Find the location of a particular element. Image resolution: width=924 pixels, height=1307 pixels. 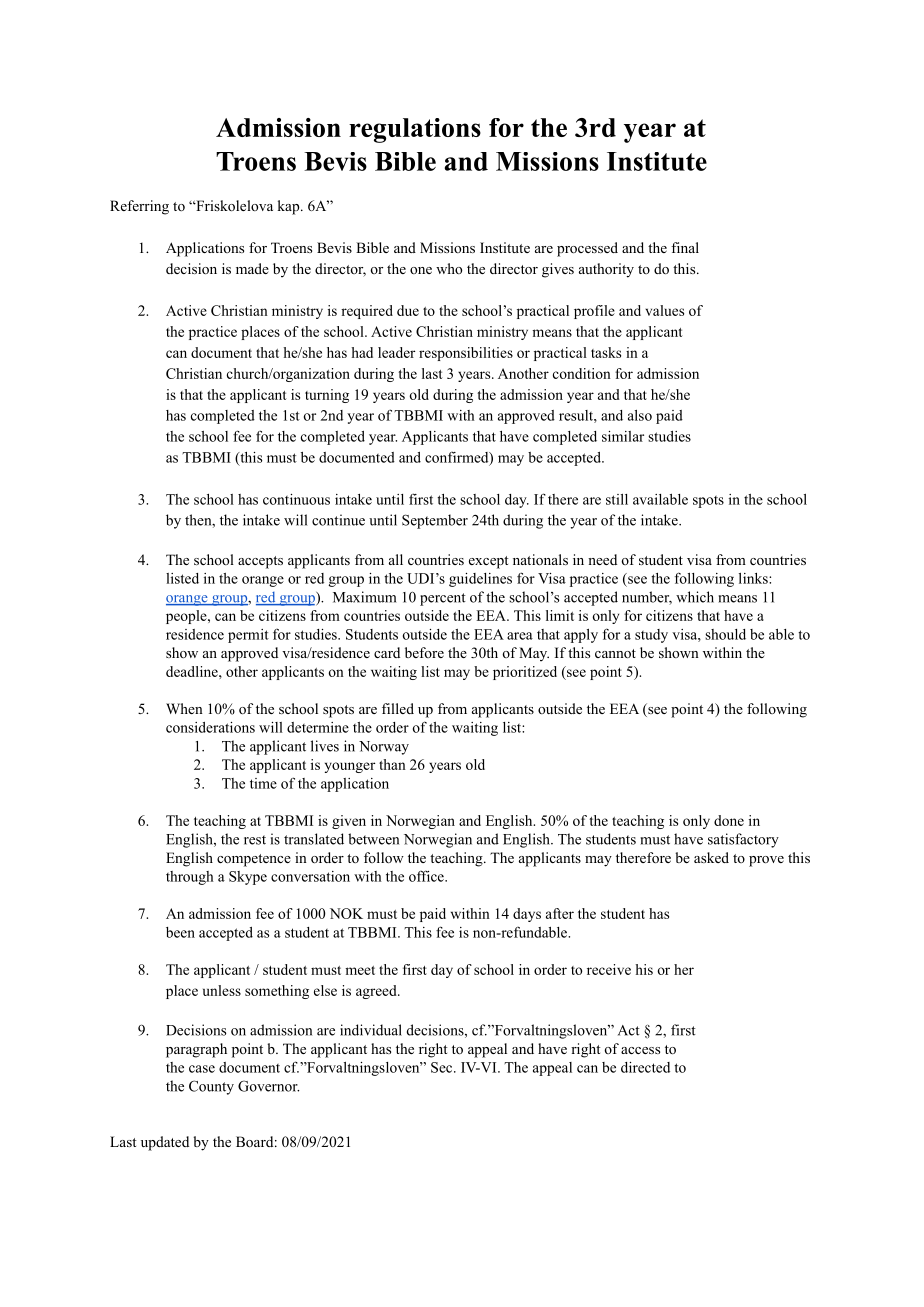

turning is located at coordinates (327, 396).
